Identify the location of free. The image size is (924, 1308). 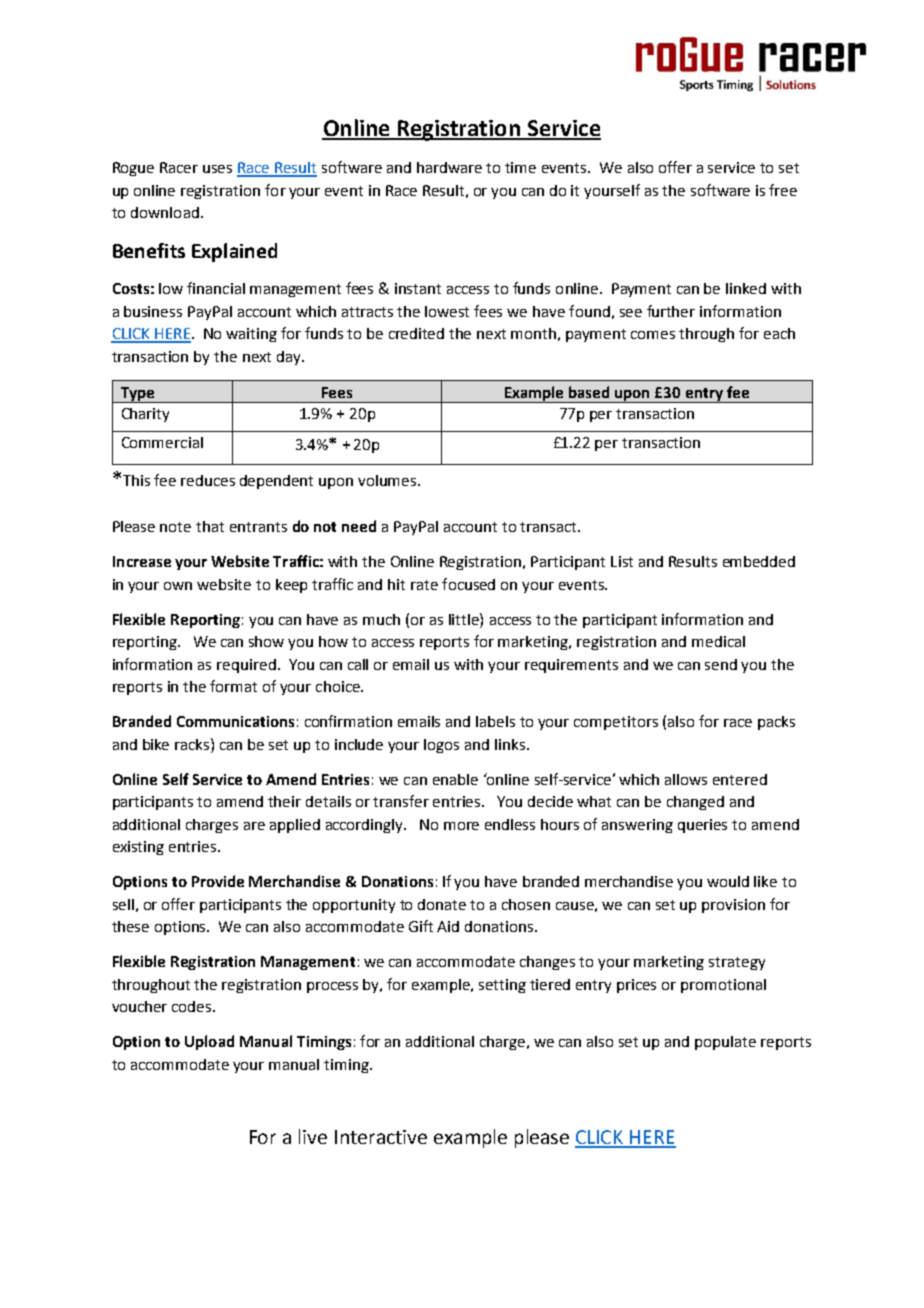
(783, 190).
